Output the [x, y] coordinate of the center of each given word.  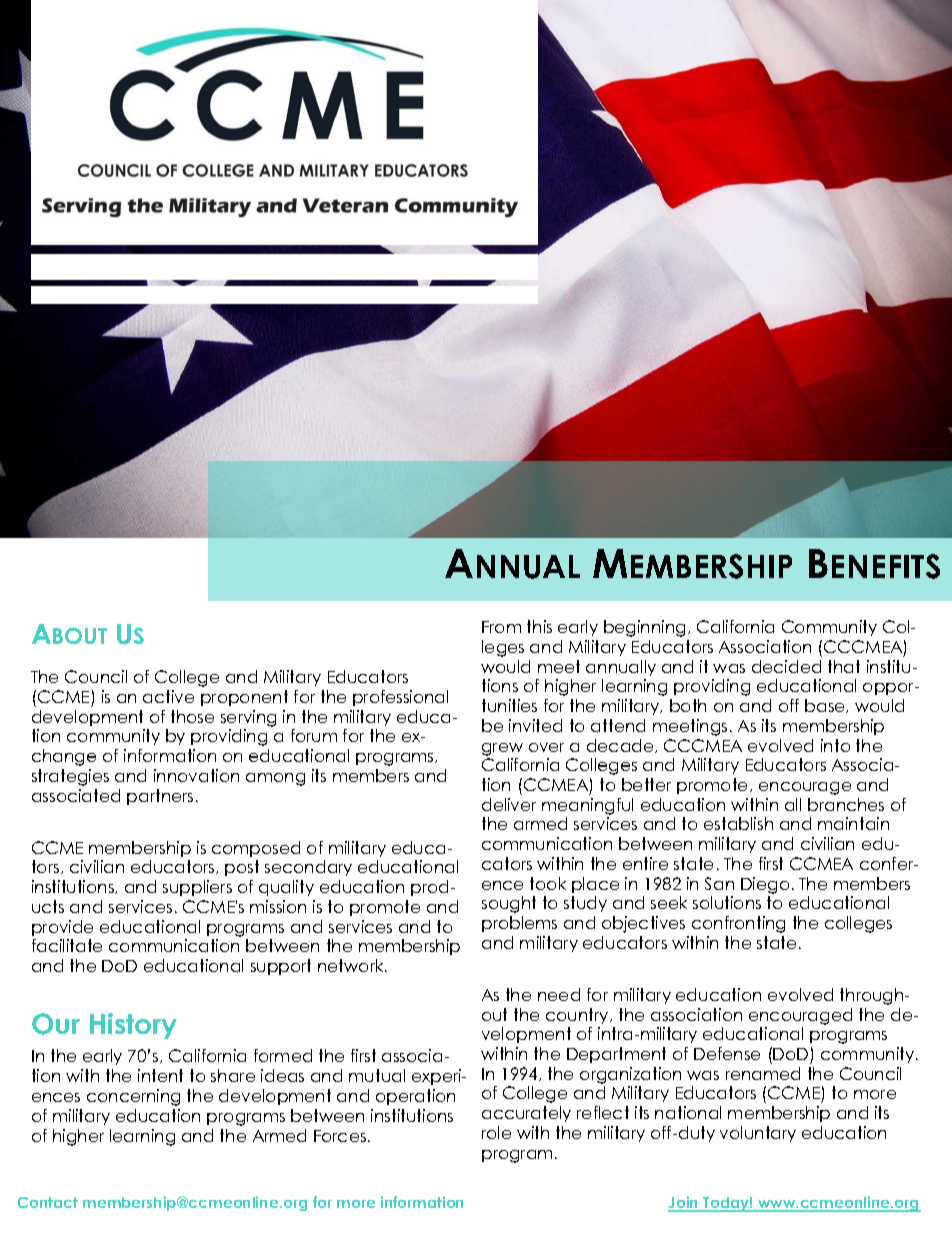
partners [160, 797]
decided [786, 666]
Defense [727, 1053]
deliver [509, 804]
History [133, 1026]
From [501, 627]
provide [62, 928]
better [646, 784]
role [496, 1132]
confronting [738, 924]
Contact [48, 1202]
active [168, 696]
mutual [377, 1075]
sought [509, 904]
